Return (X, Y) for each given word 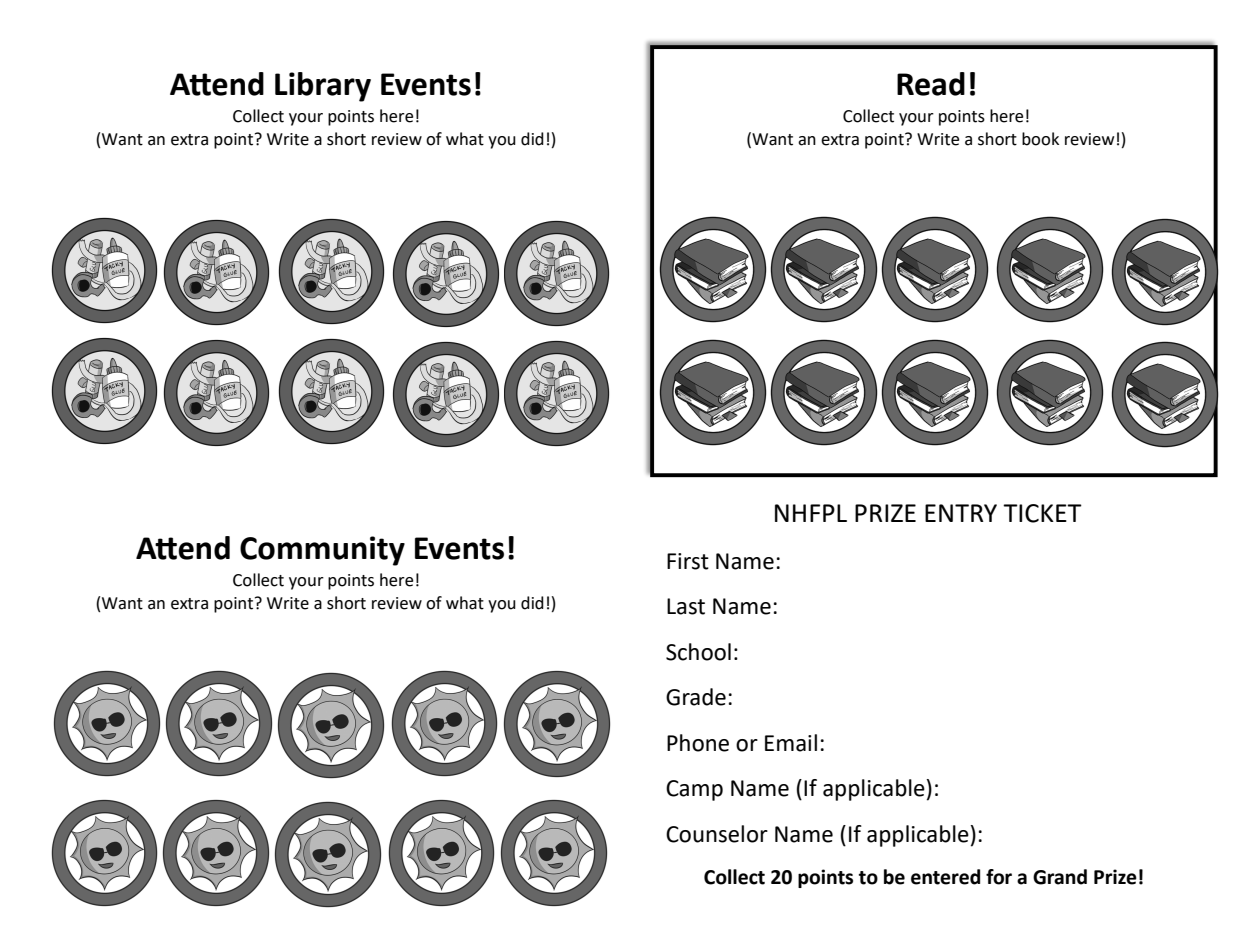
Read (931, 84)
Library (323, 87)
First (688, 561)
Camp (694, 790)
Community (322, 551)
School (698, 652)
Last (686, 606)
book (1040, 139)
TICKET (1042, 513)
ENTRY (961, 513)
